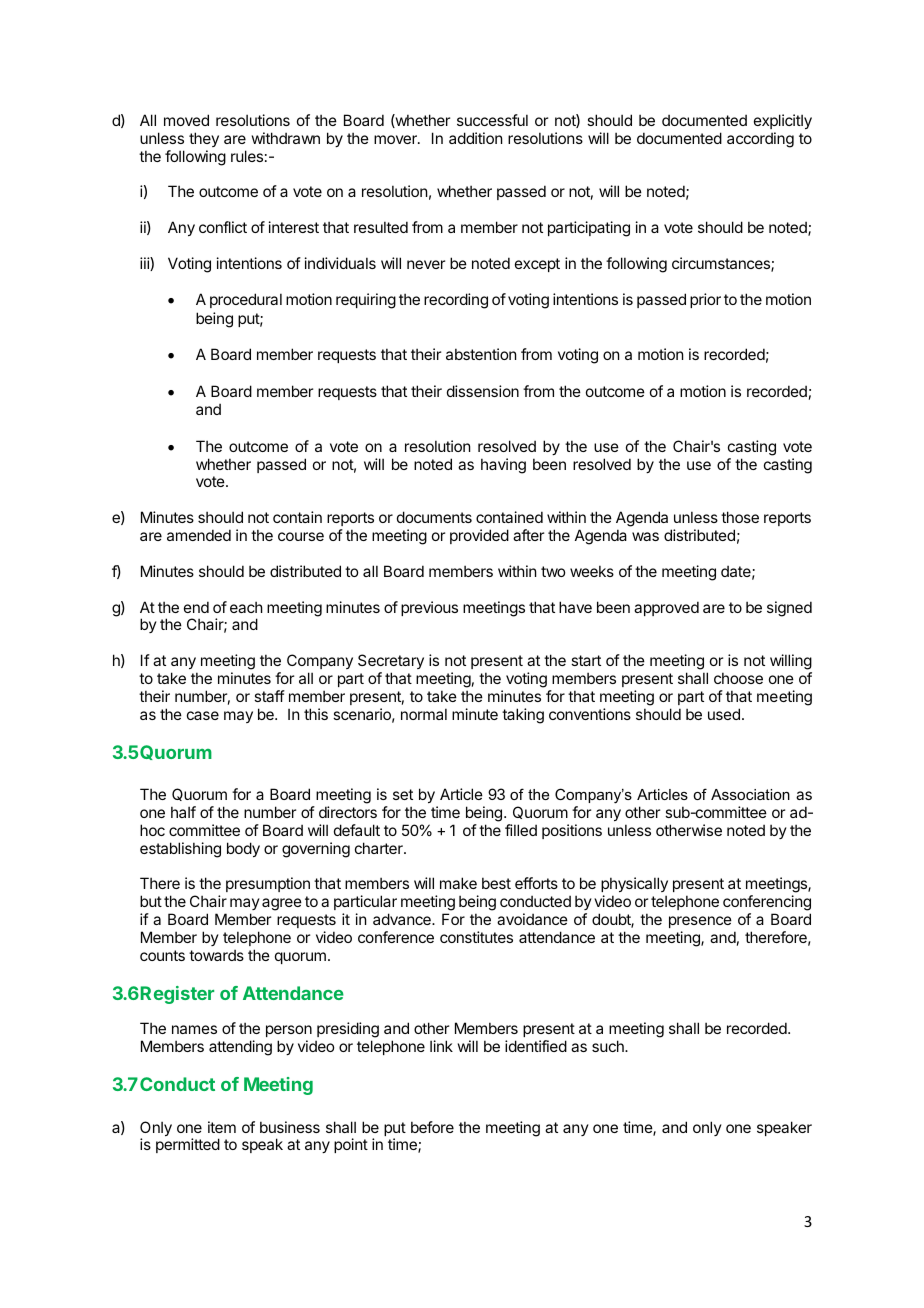 The height and width of the document is (1308, 924). I want to click on set, so click(403, 794).
